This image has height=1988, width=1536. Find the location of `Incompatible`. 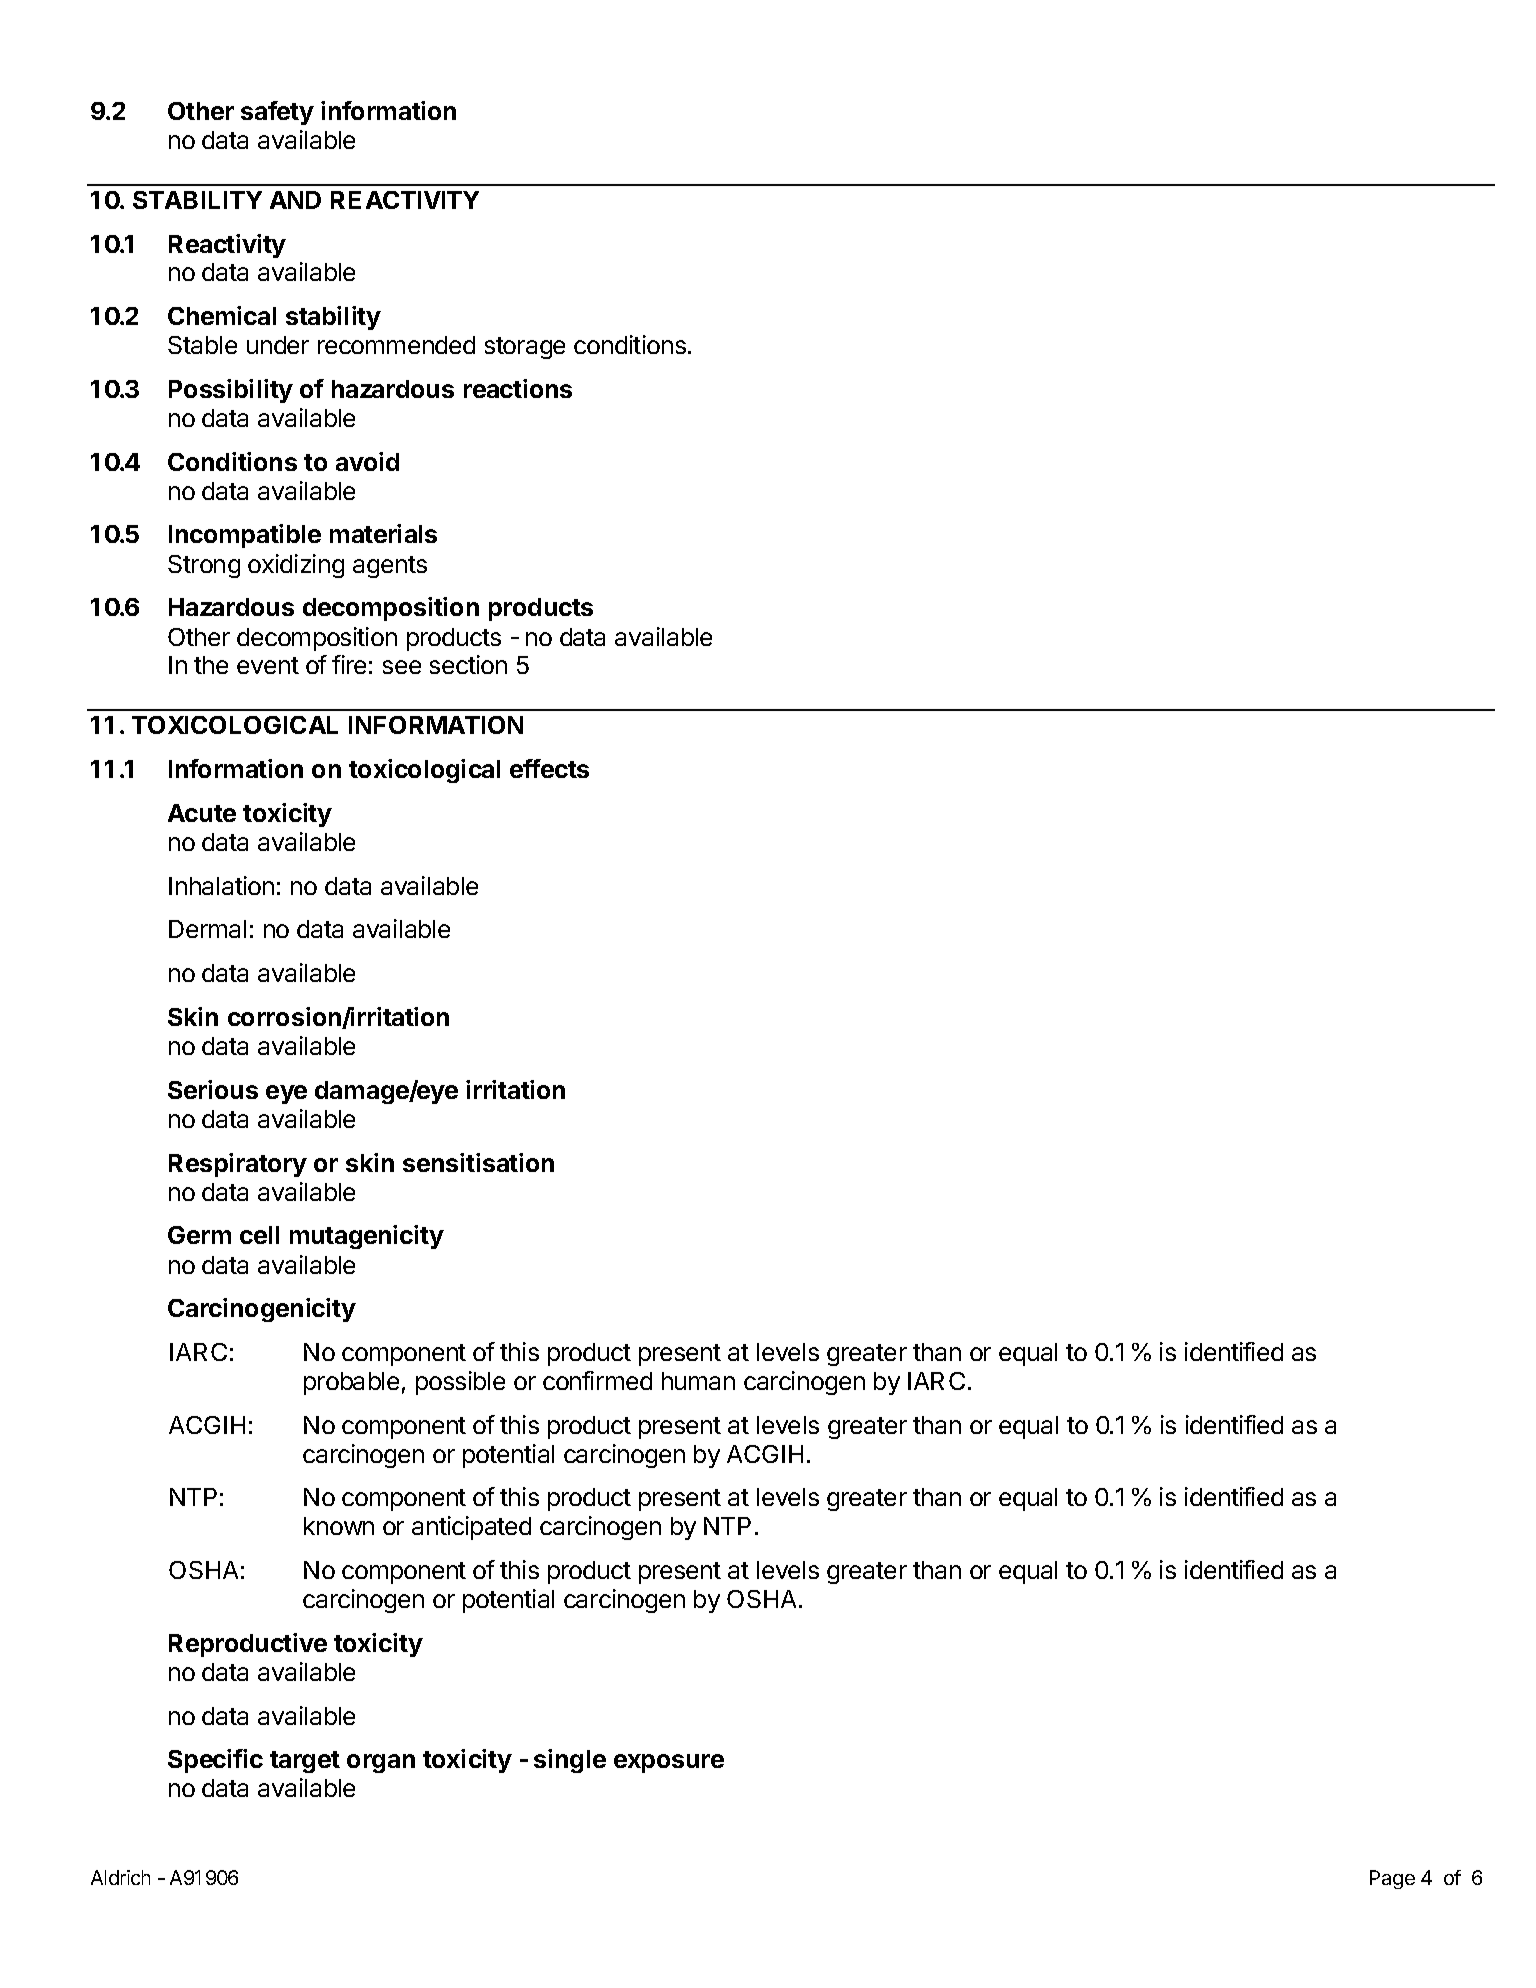

Incompatible is located at coordinates (245, 536).
